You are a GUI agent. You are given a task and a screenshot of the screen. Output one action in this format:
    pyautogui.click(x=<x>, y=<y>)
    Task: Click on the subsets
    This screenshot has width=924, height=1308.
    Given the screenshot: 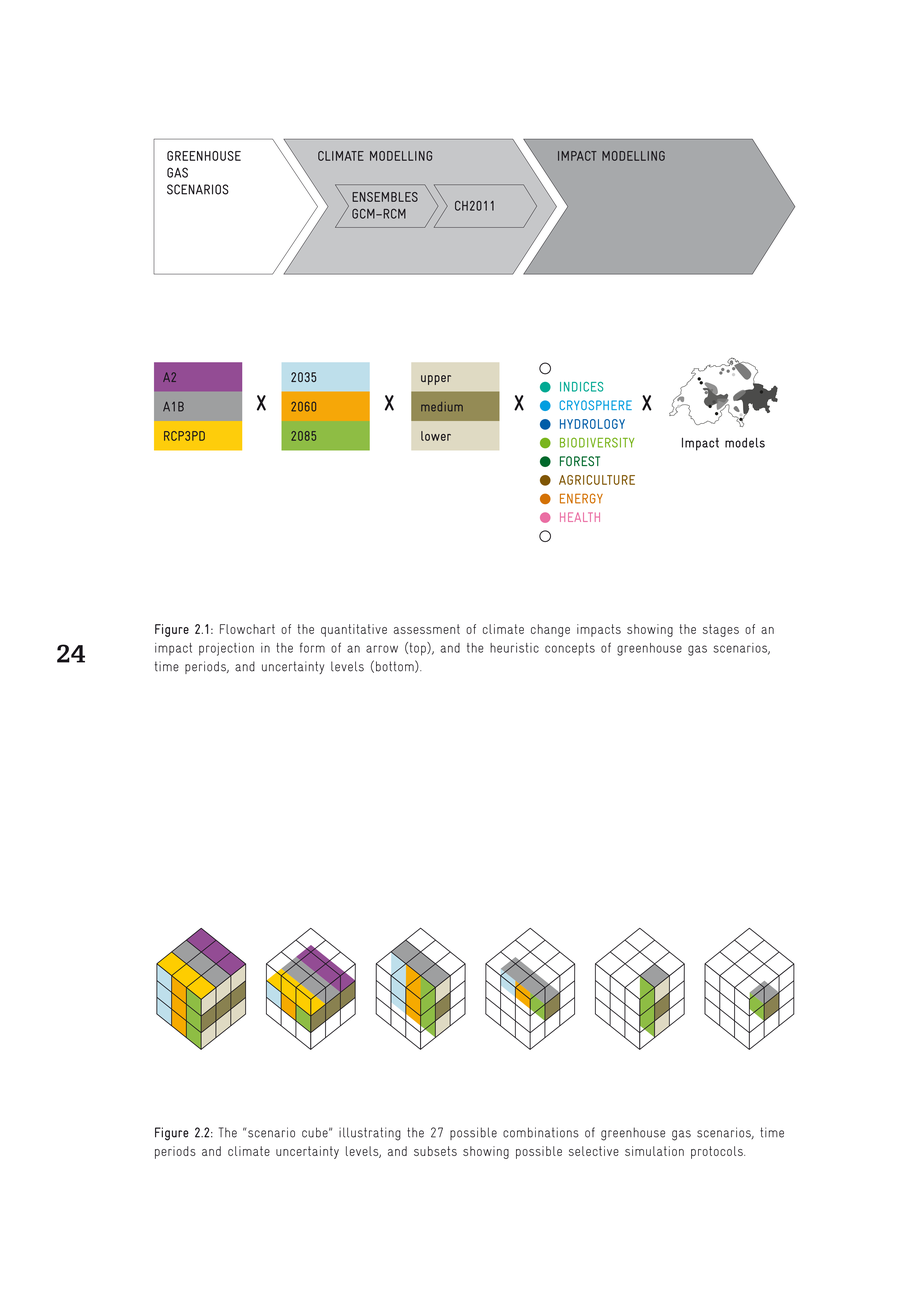 What is the action you would take?
    pyautogui.click(x=435, y=1151)
